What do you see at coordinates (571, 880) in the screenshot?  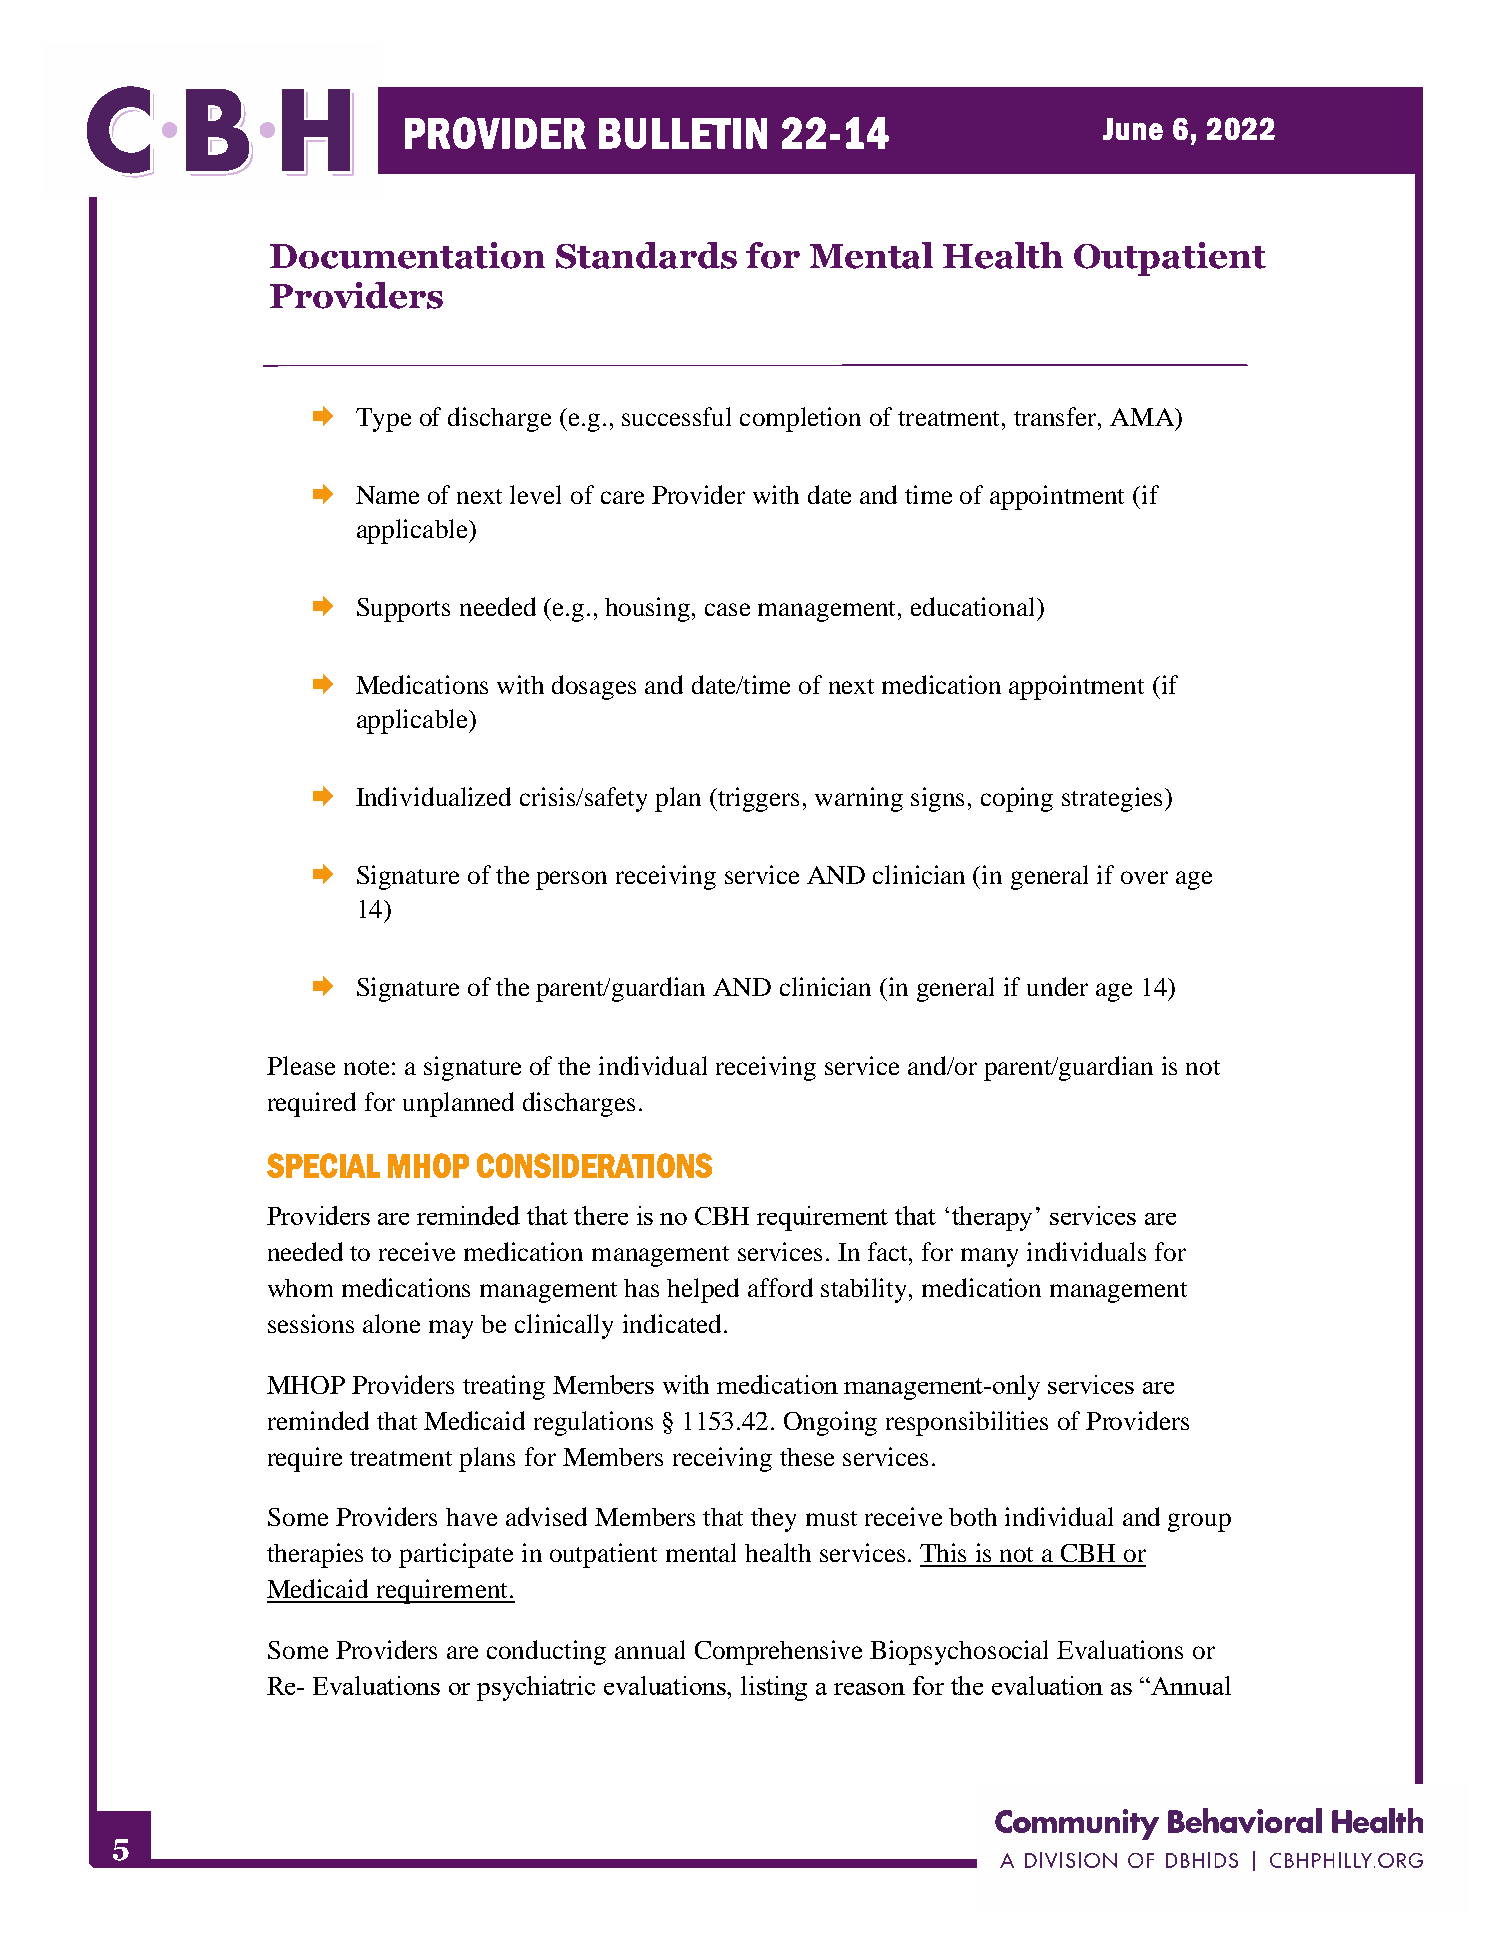 I see `person` at bounding box center [571, 880].
